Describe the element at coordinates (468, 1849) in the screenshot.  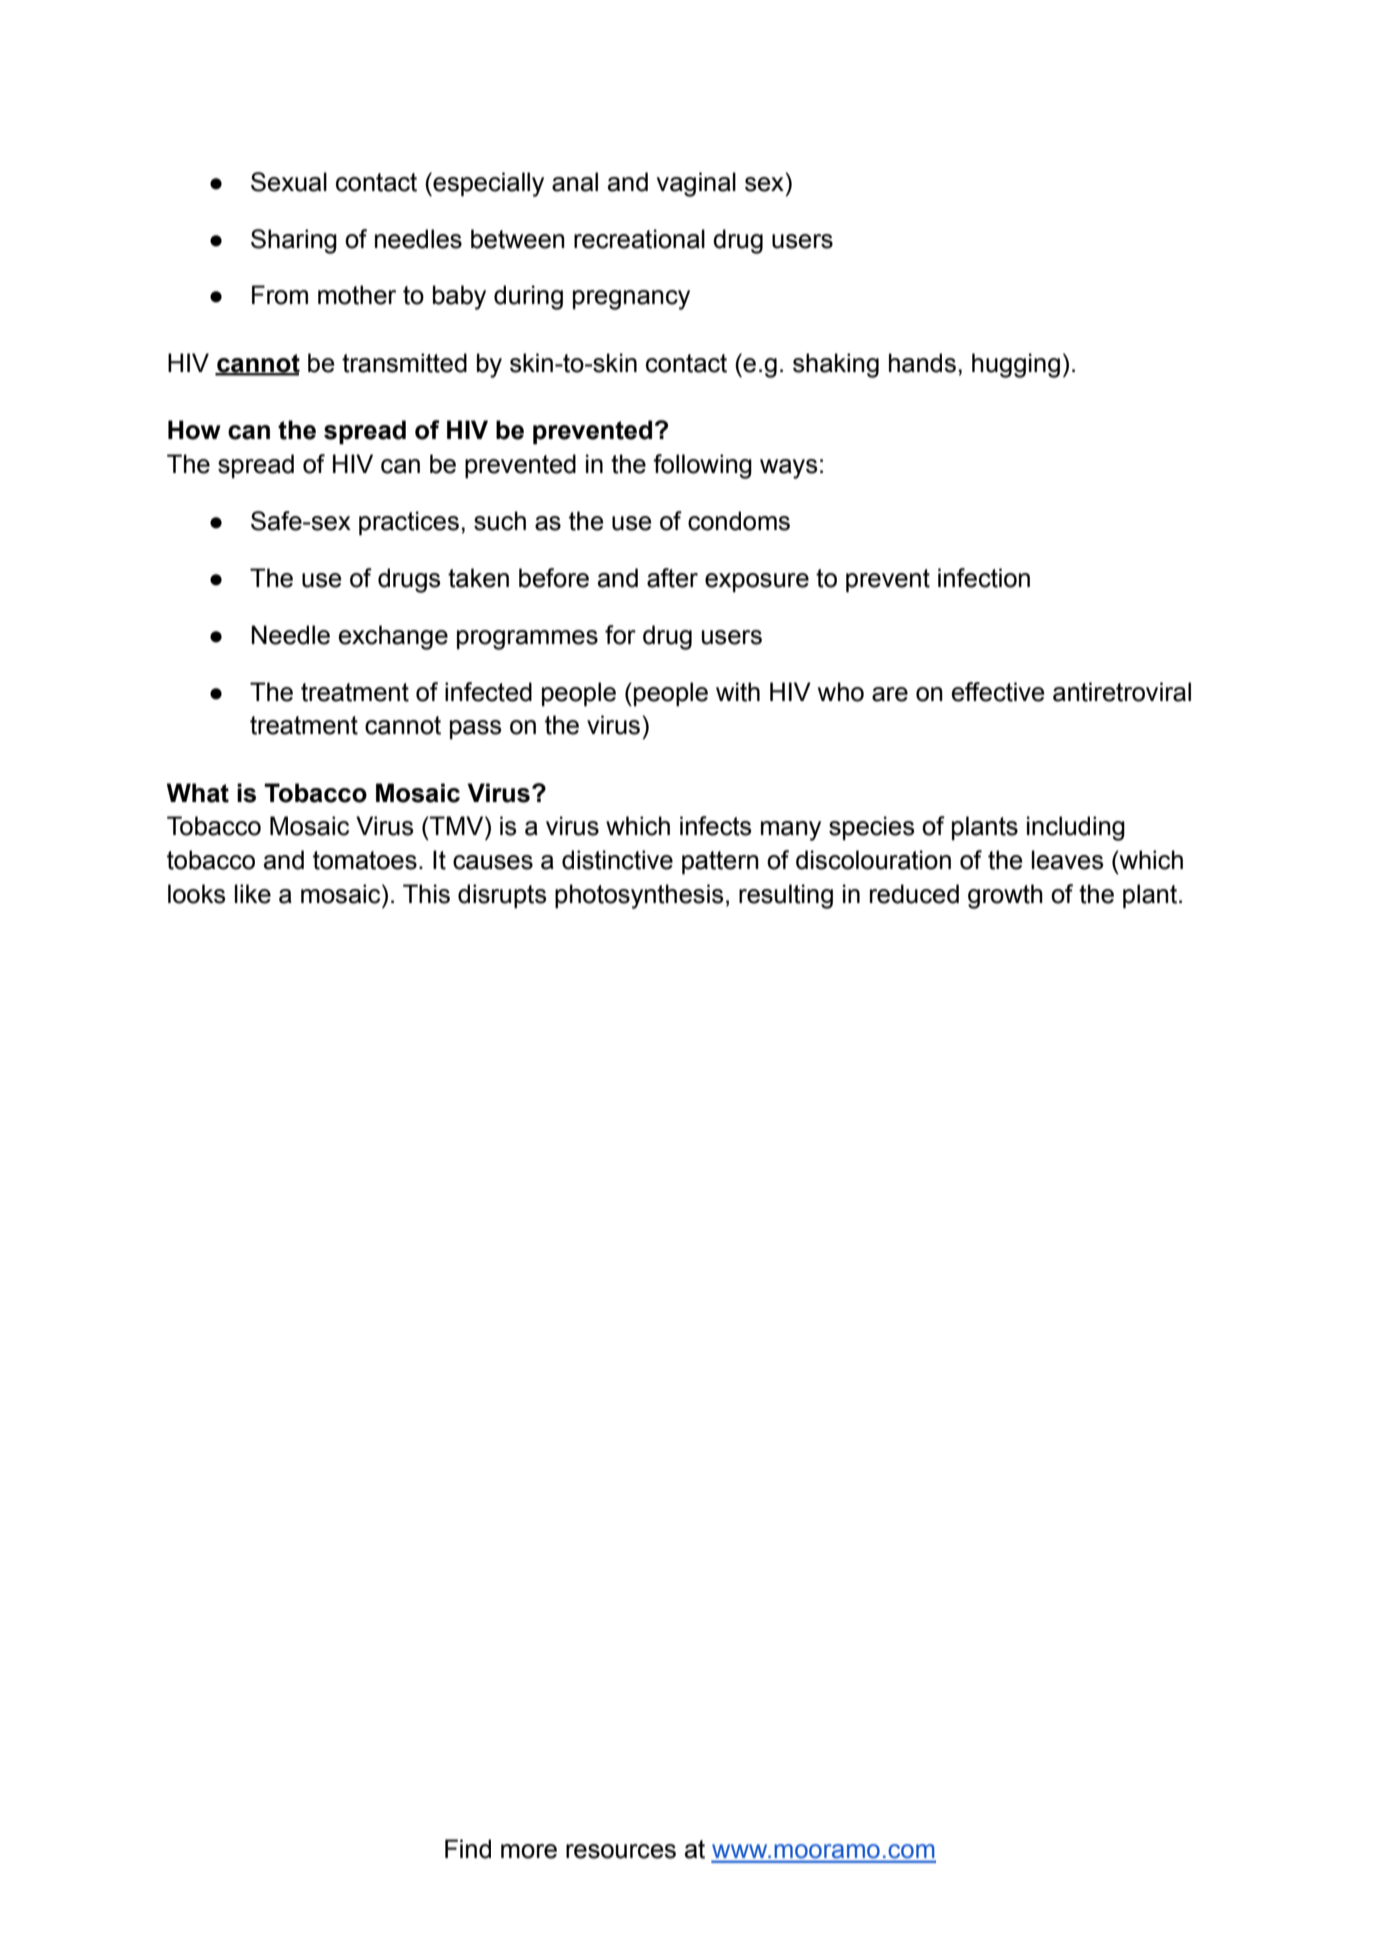
I see `Find` at that location.
